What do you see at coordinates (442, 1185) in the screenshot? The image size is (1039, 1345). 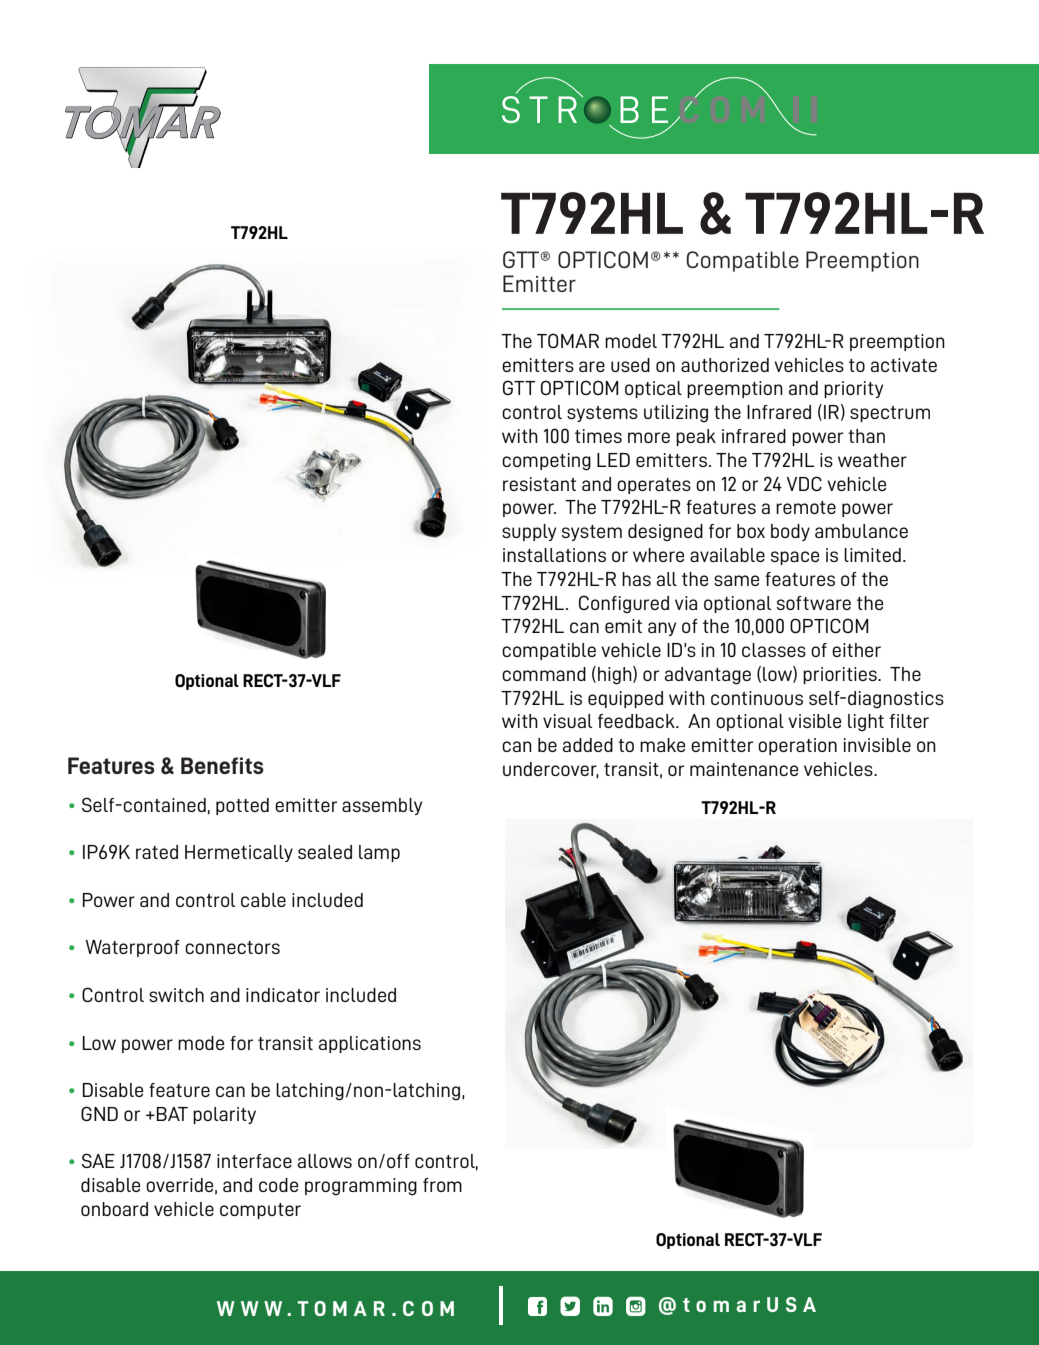 I see `from` at bounding box center [442, 1185].
